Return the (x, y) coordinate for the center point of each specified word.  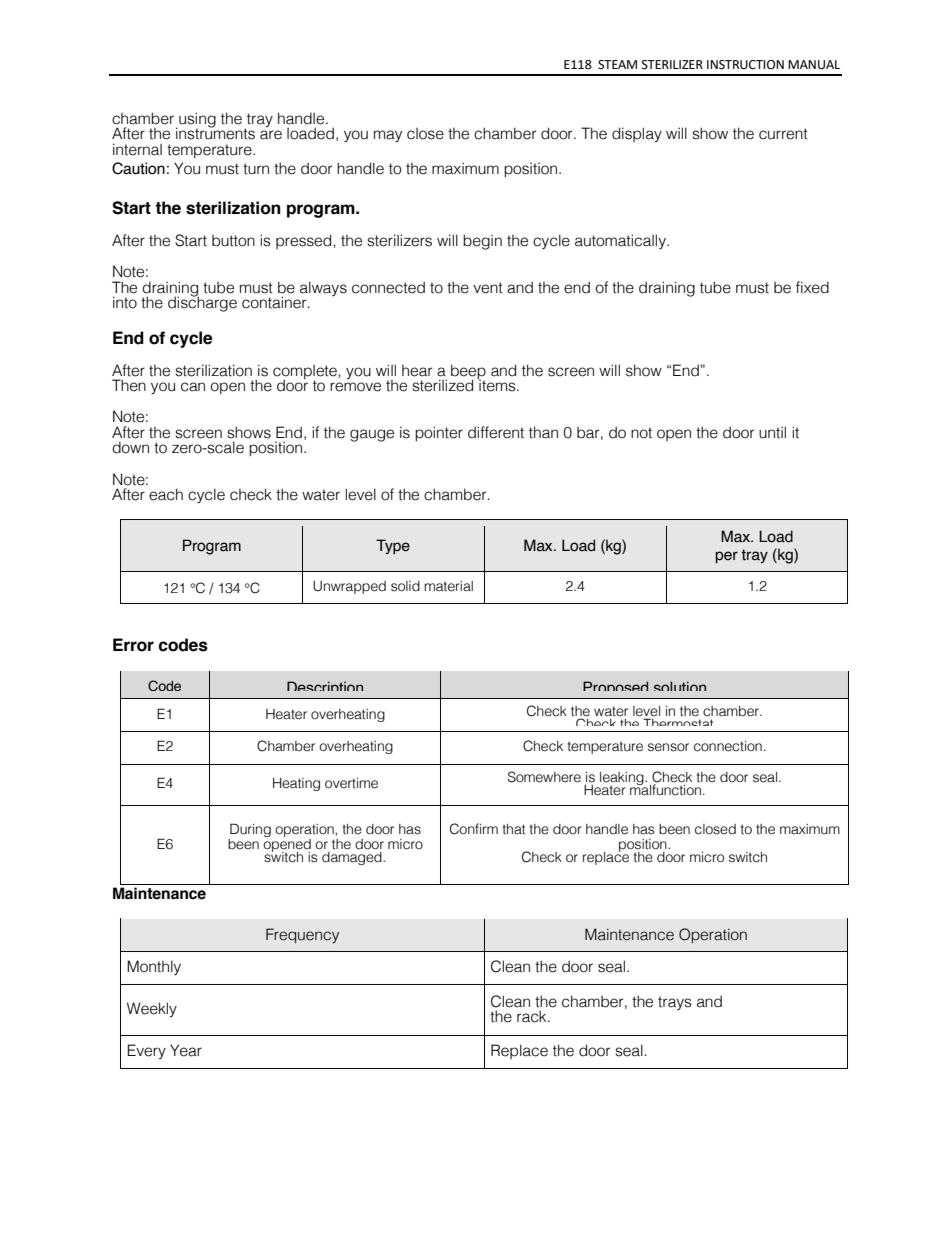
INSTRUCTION (745, 65)
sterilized (442, 385)
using (196, 121)
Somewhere (544, 777)
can (193, 387)
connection (728, 746)
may (388, 136)
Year (186, 1050)
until (772, 432)
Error (133, 645)
